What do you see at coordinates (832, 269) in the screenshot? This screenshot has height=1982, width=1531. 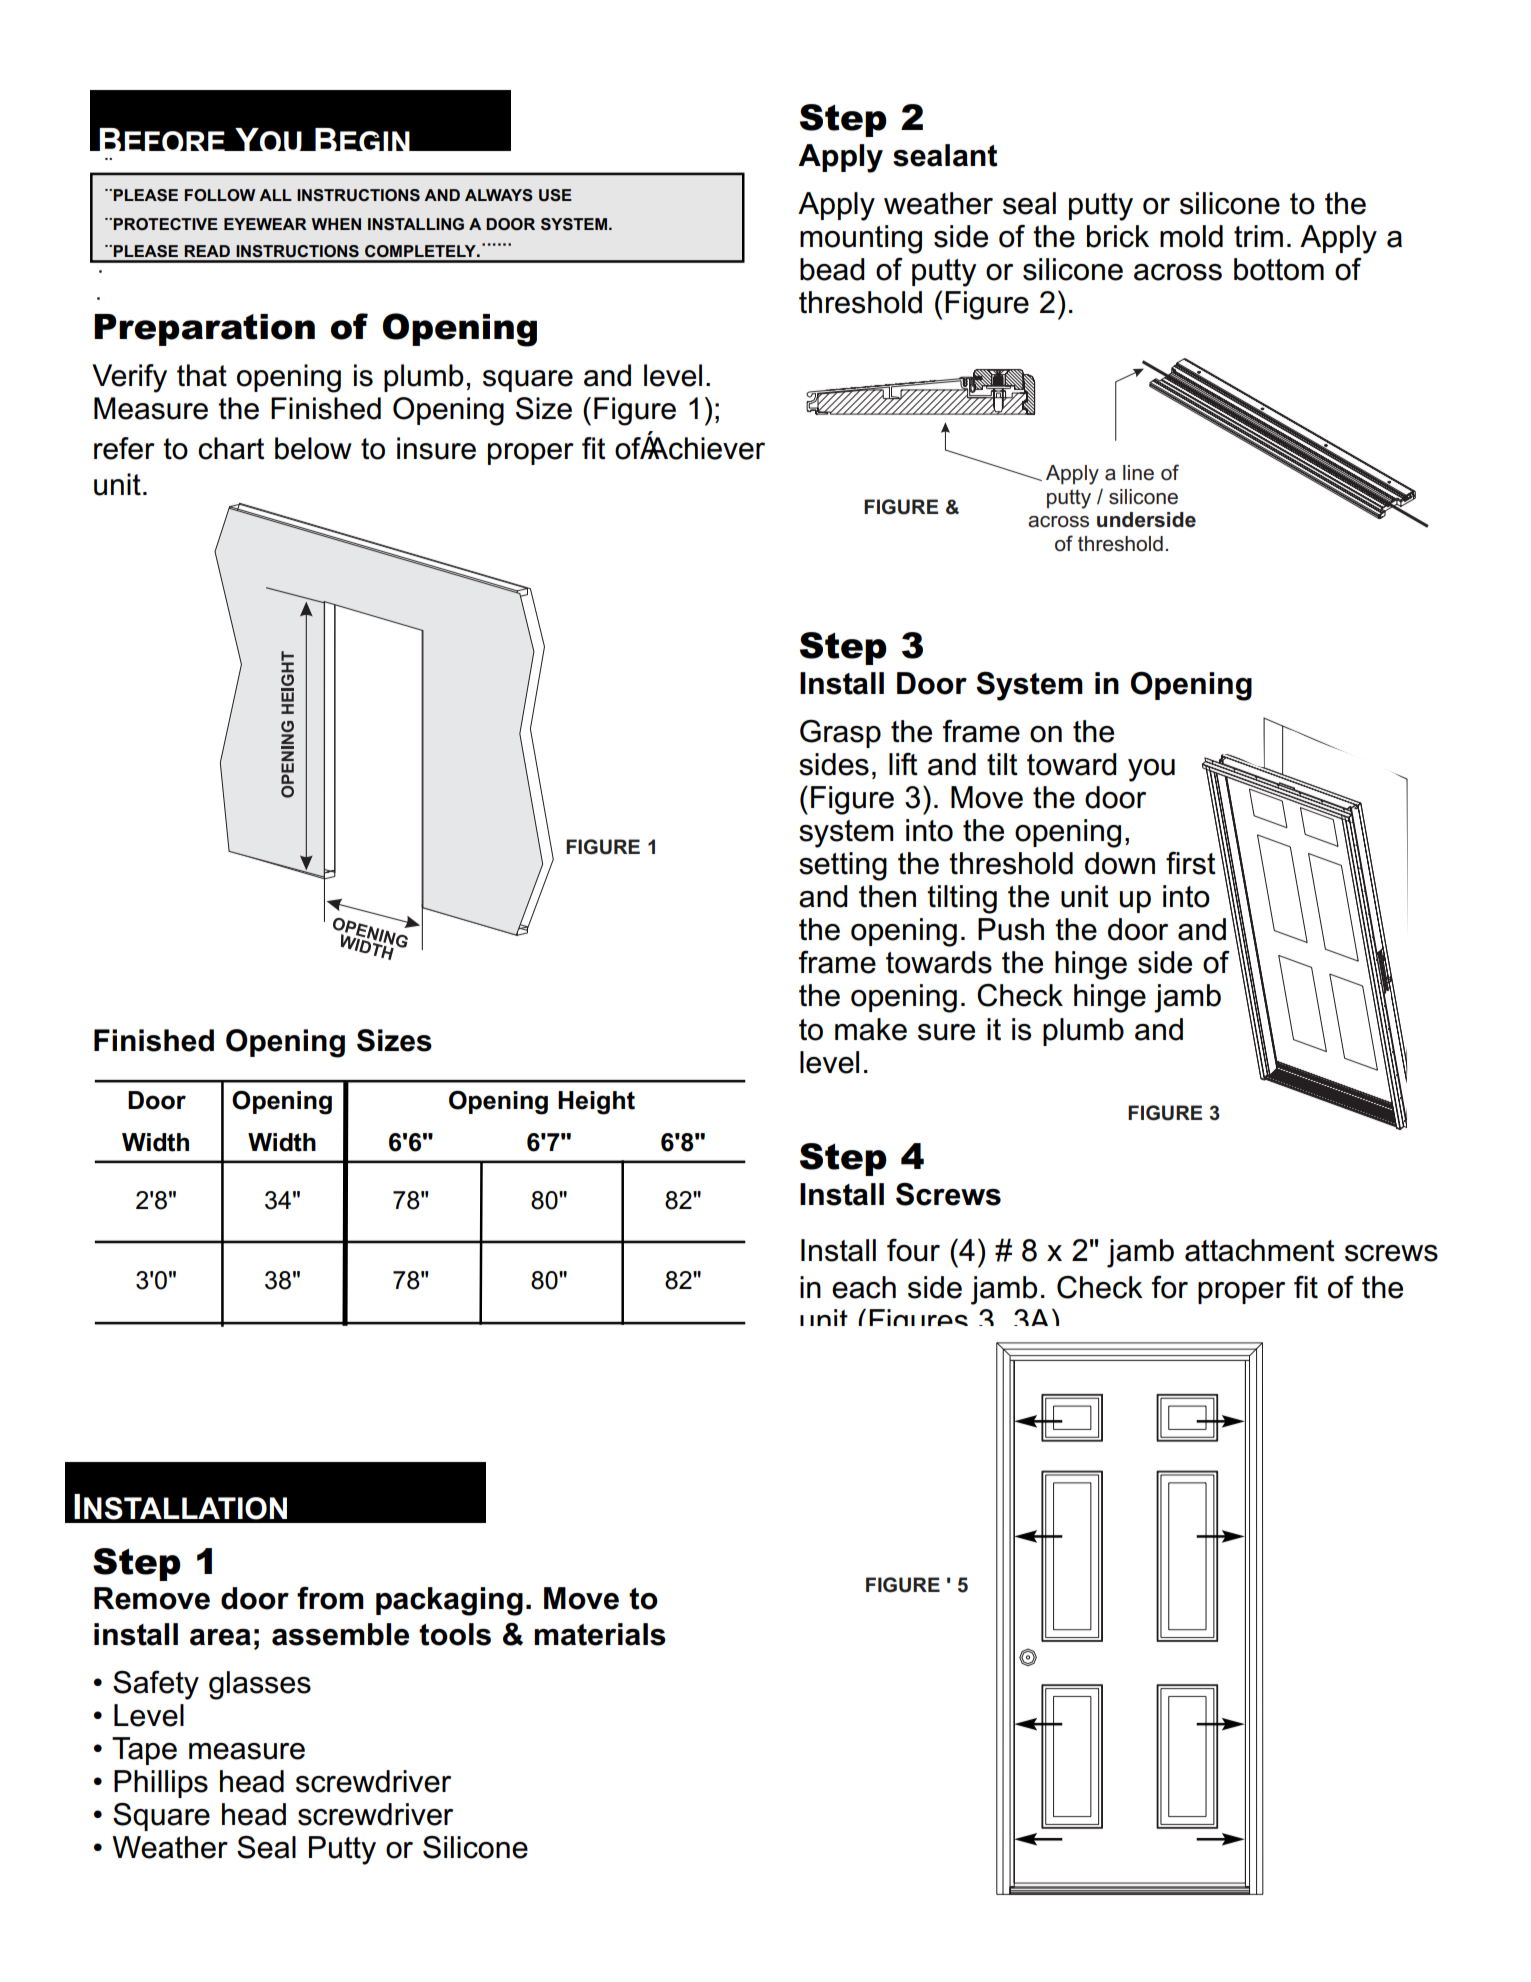 I see `bead` at bounding box center [832, 269].
